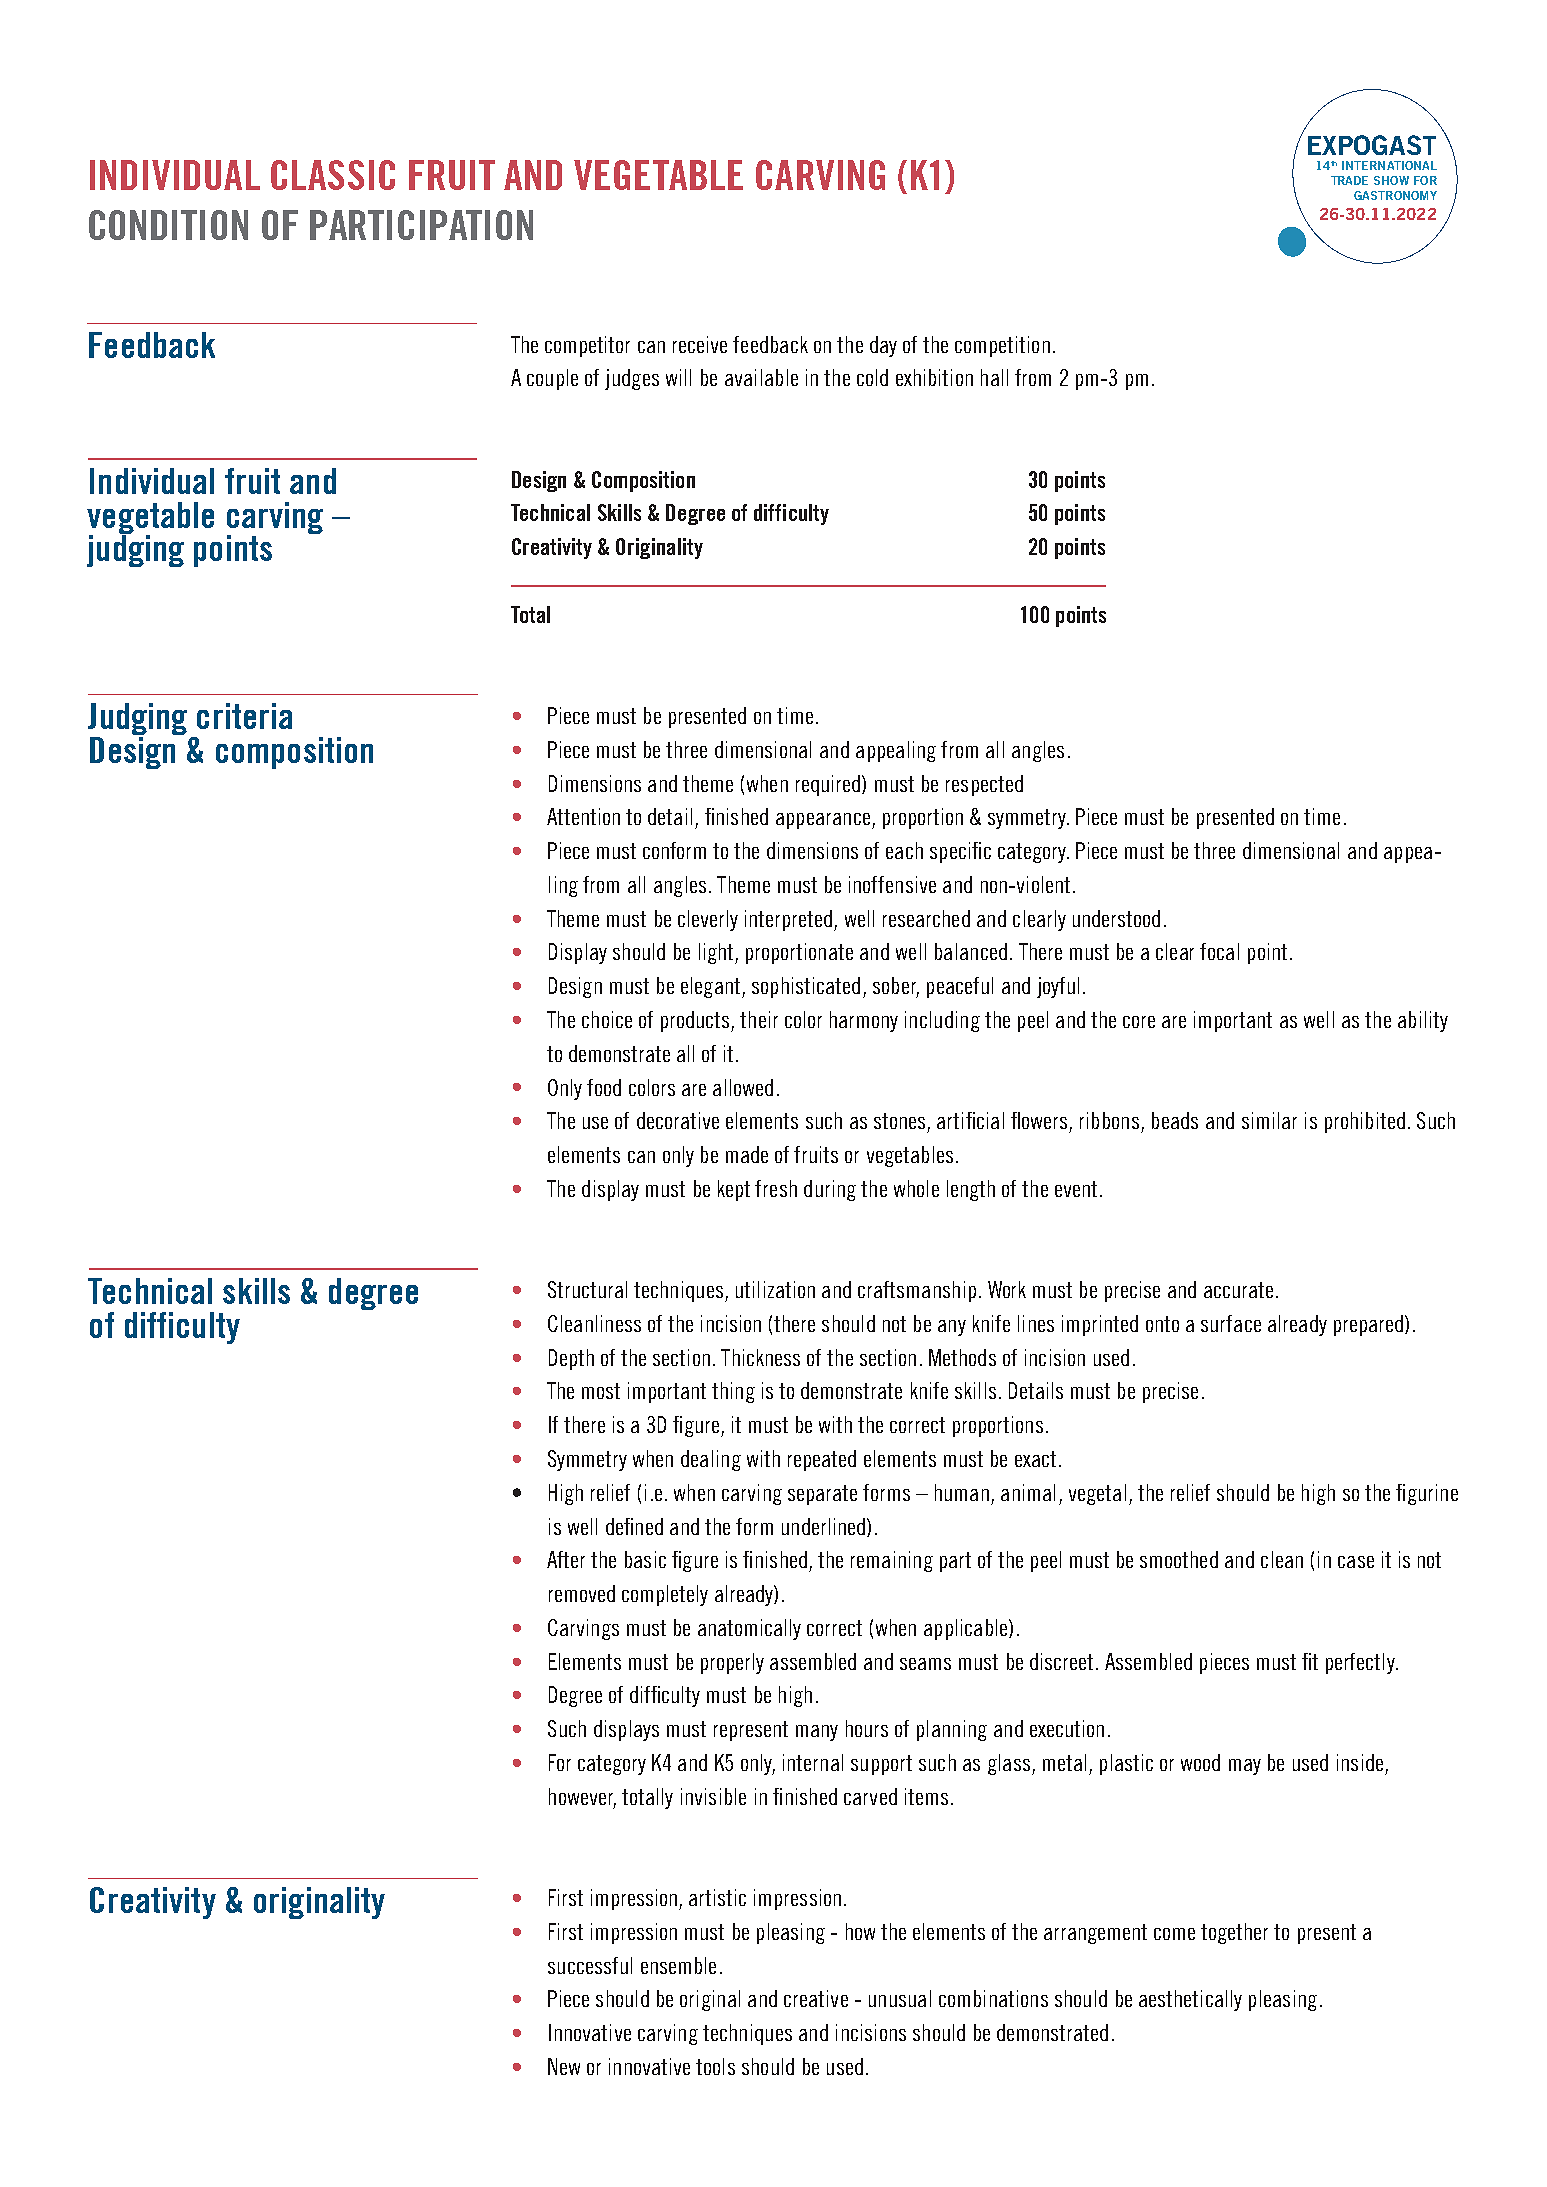 This page has width=1547, height=2187. Describe the element at coordinates (604, 1087) in the page. I see `food` at that location.
